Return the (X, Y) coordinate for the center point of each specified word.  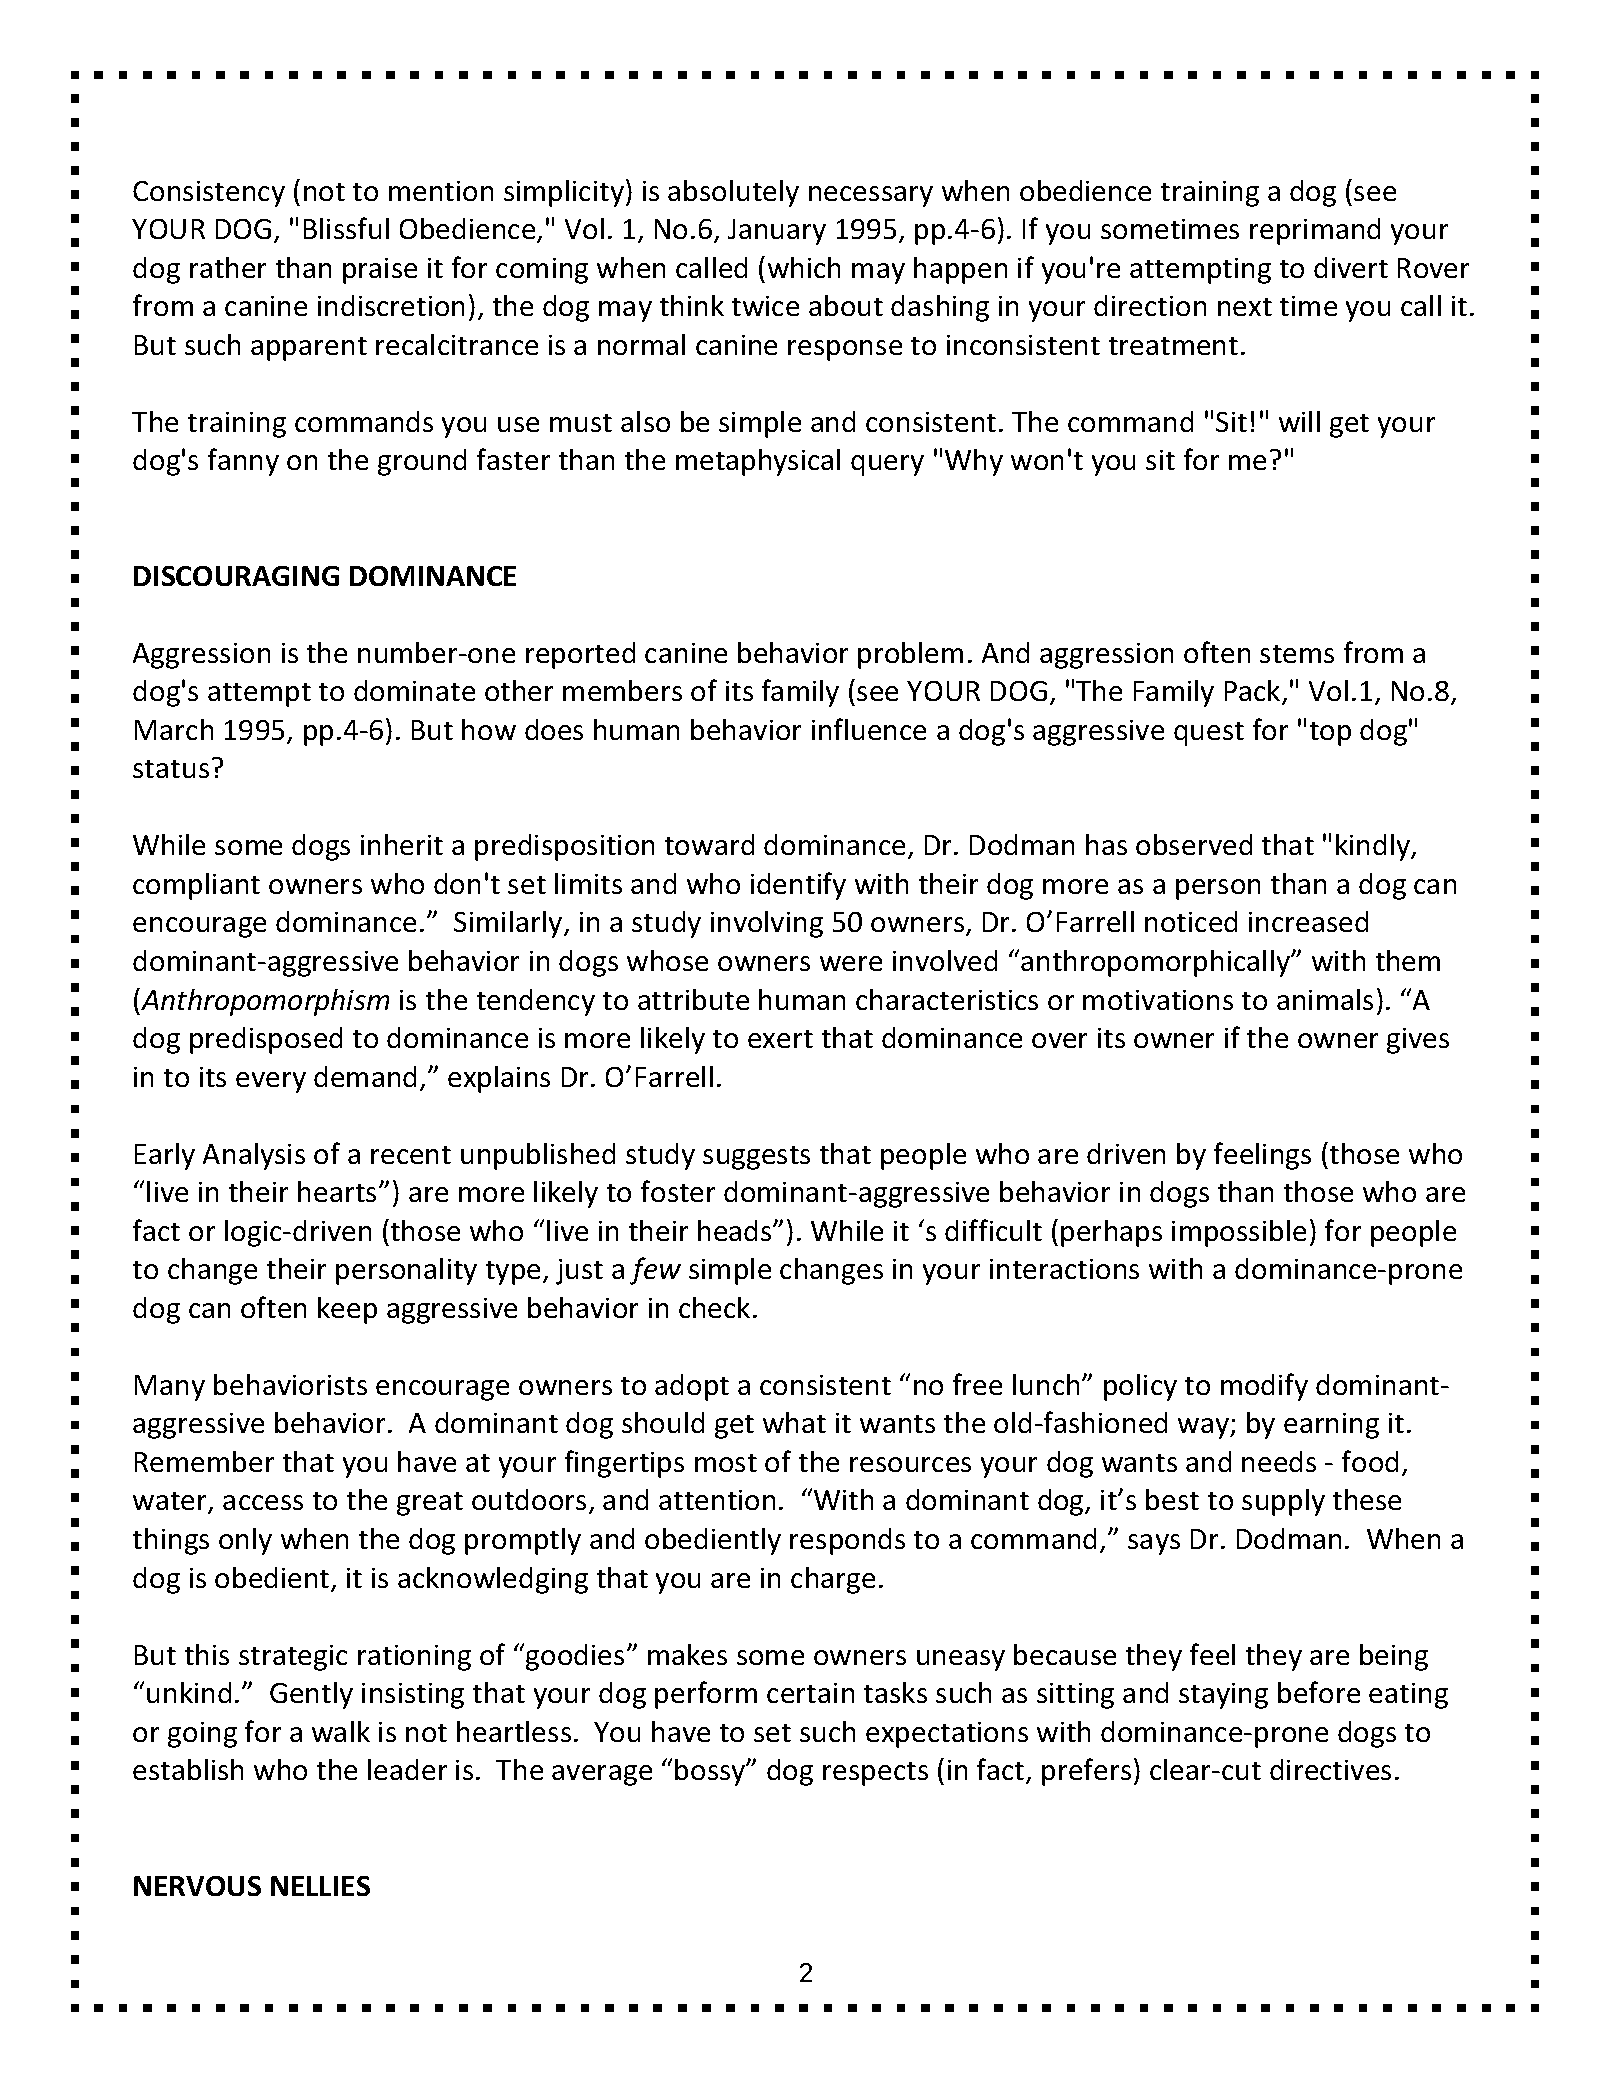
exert (780, 1039)
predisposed (266, 1040)
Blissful (346, 228)
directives (1330, 1769)
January (777, 232)
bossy (711, 1772)
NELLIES (320, 1886)
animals (1325, 999)
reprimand (1315, 231)
